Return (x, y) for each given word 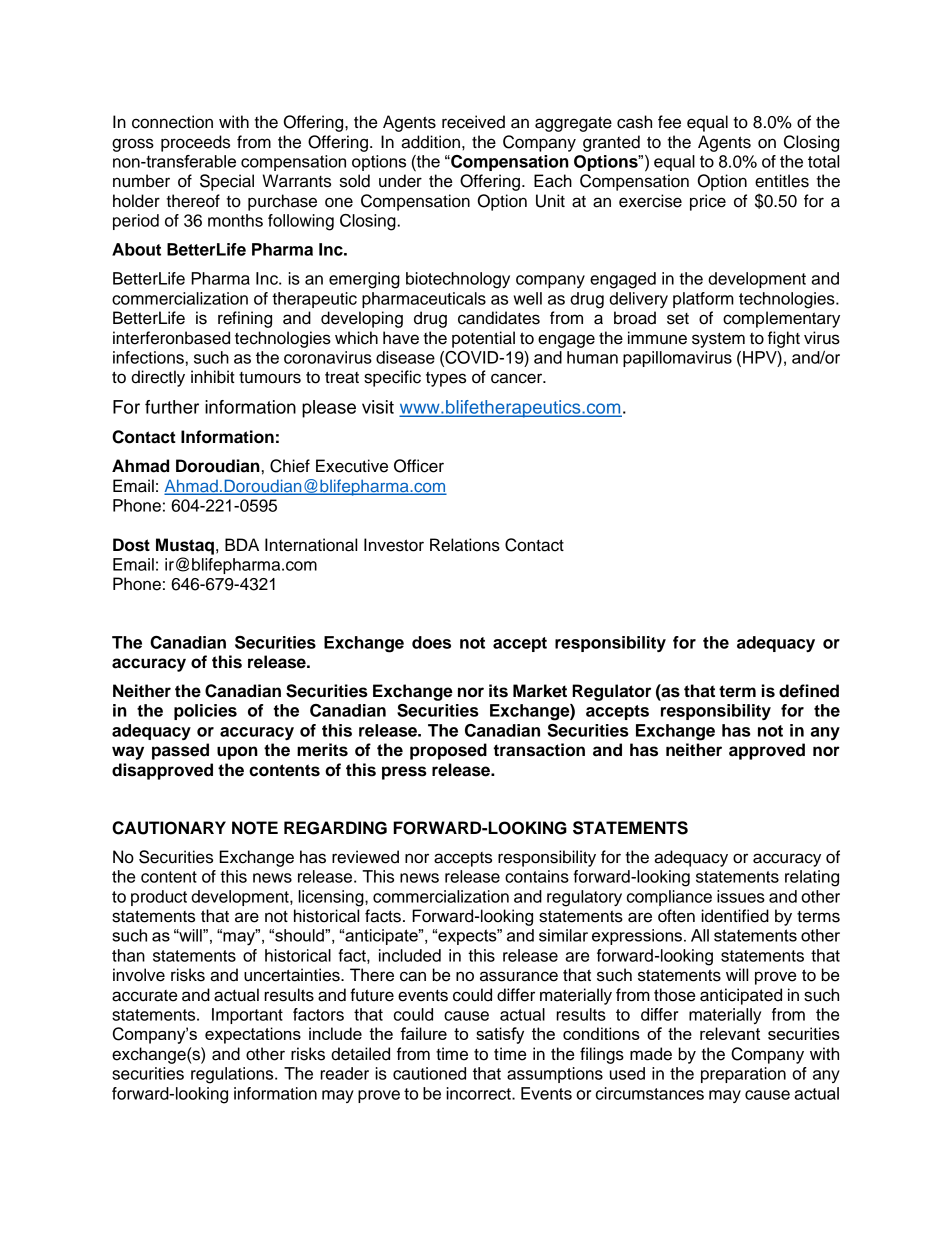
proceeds (195, 143)
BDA (242, 544)
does (431, 642)
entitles (782, 181)
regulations (233, 1075)
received (473, 122)
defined (809, 691)
